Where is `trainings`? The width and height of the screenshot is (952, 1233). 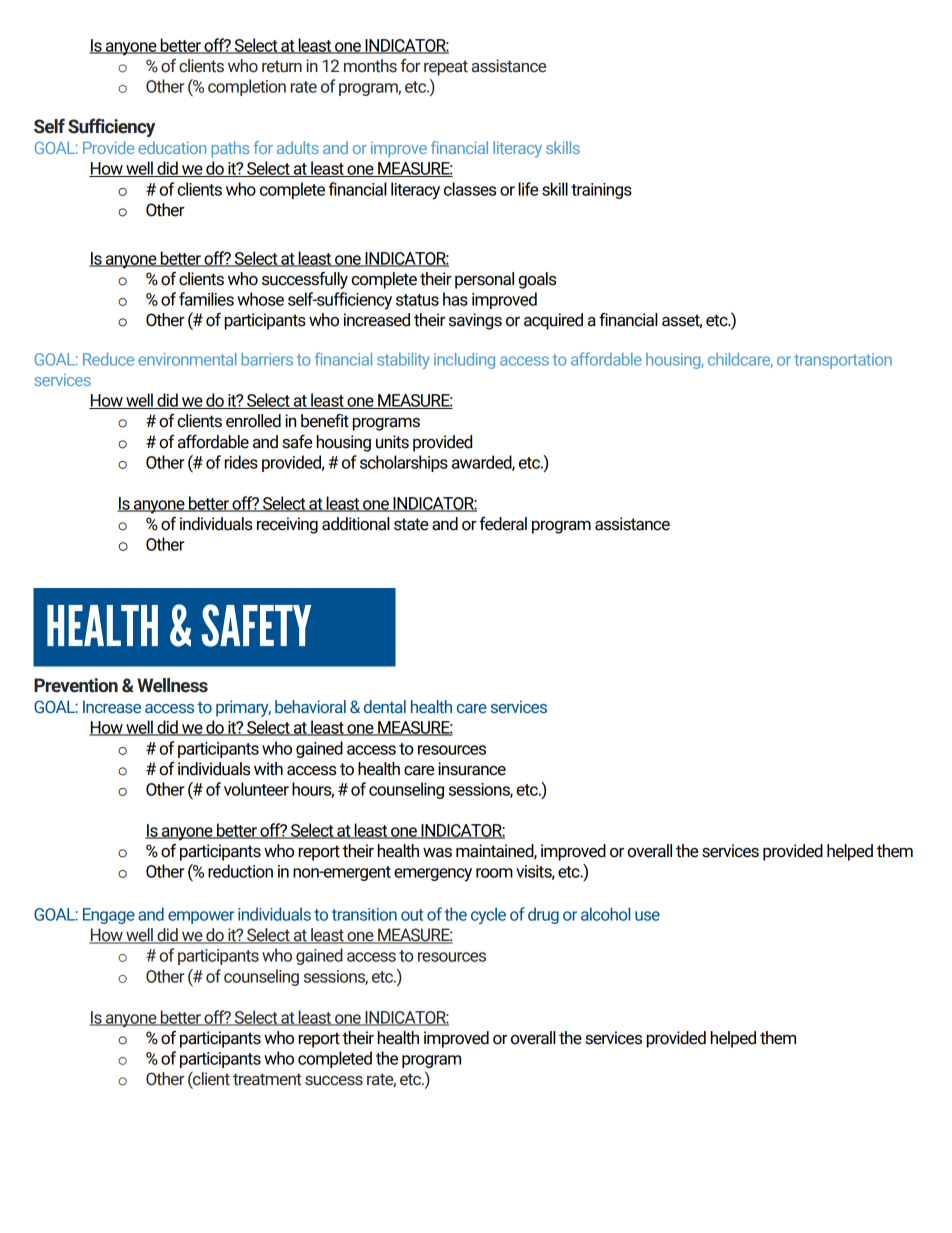 trainings is located at coordinates (601, 191).
